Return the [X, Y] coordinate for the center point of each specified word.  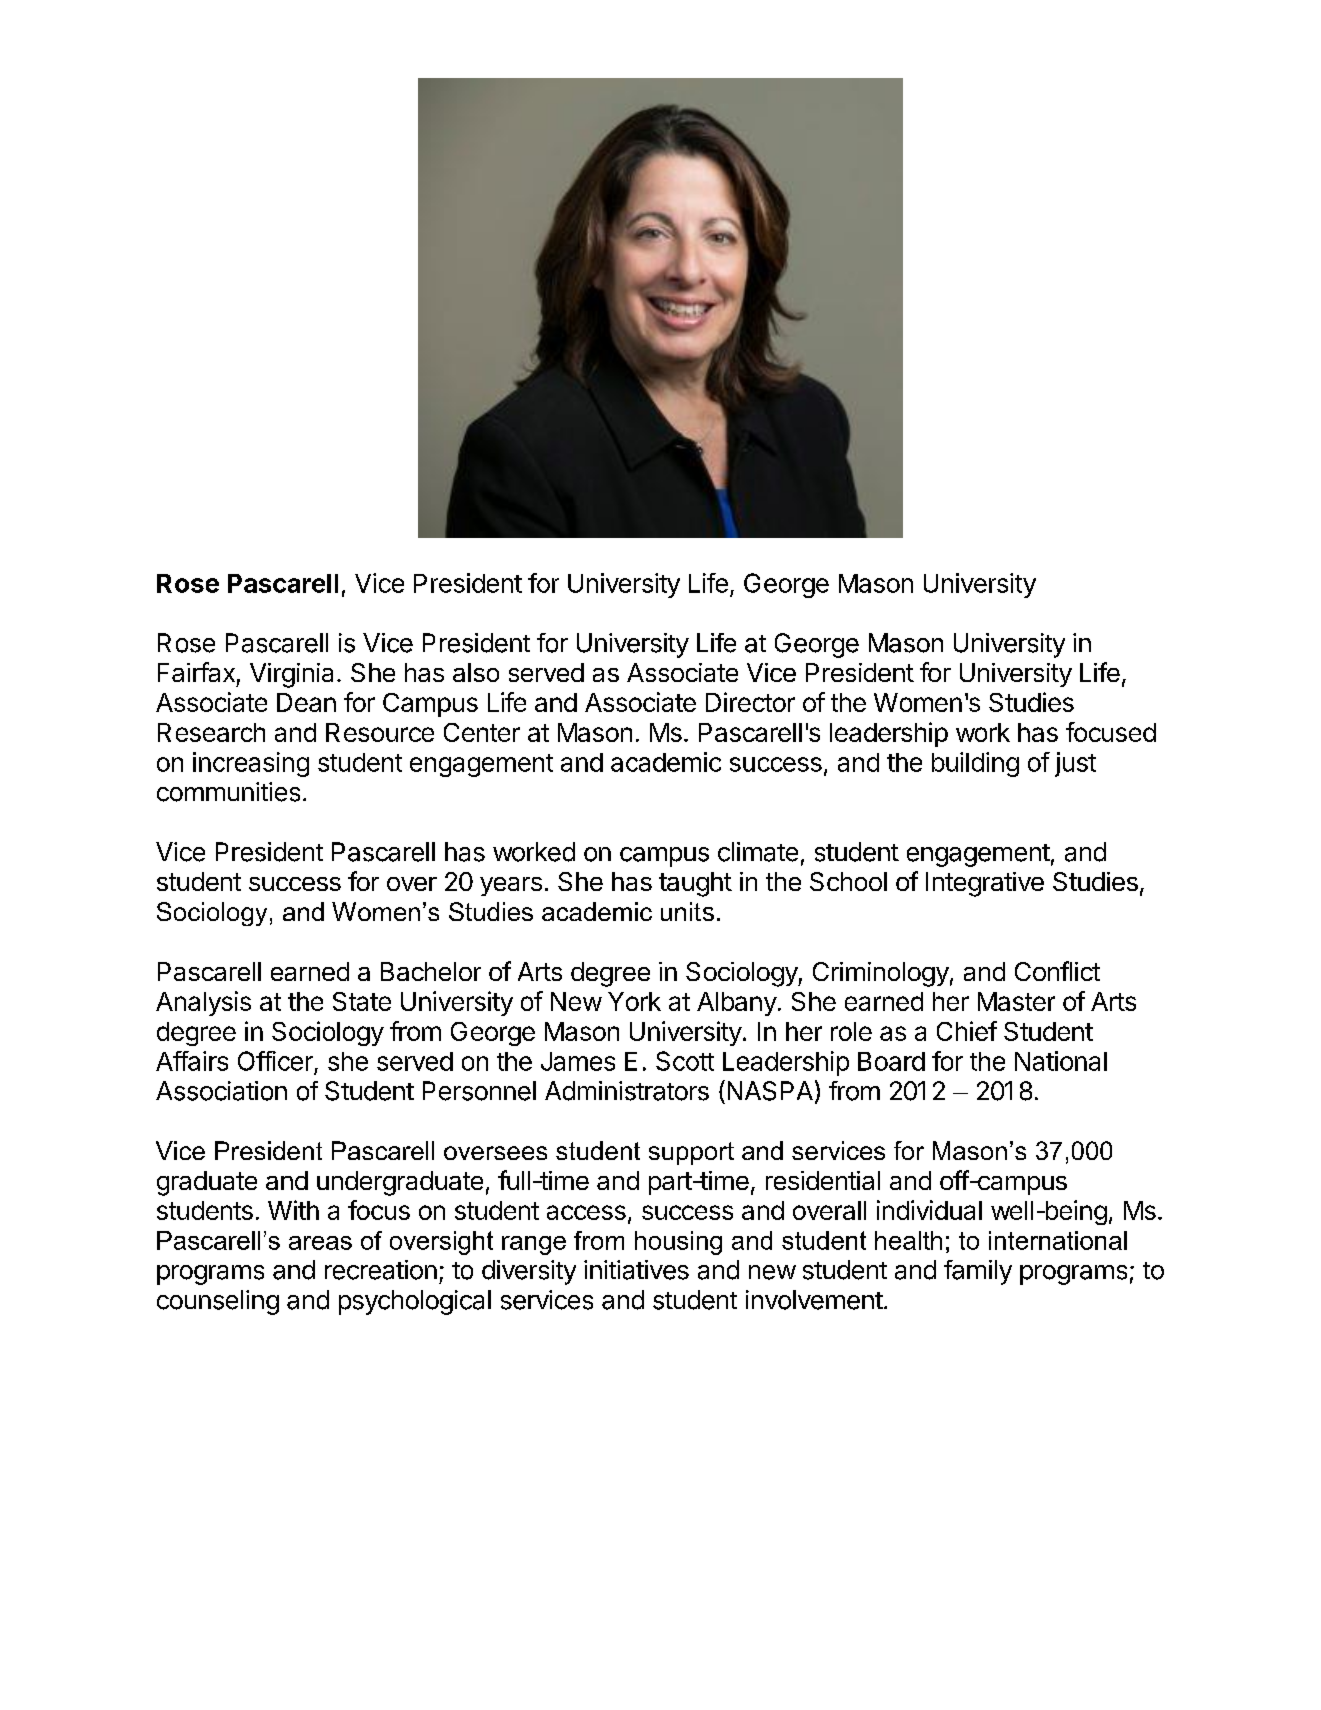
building [975, 764]
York [634, 1001]
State [362, 1001]
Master [1016, 1001]
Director [750, 702]
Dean [306, 702]
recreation [381, 1270]
